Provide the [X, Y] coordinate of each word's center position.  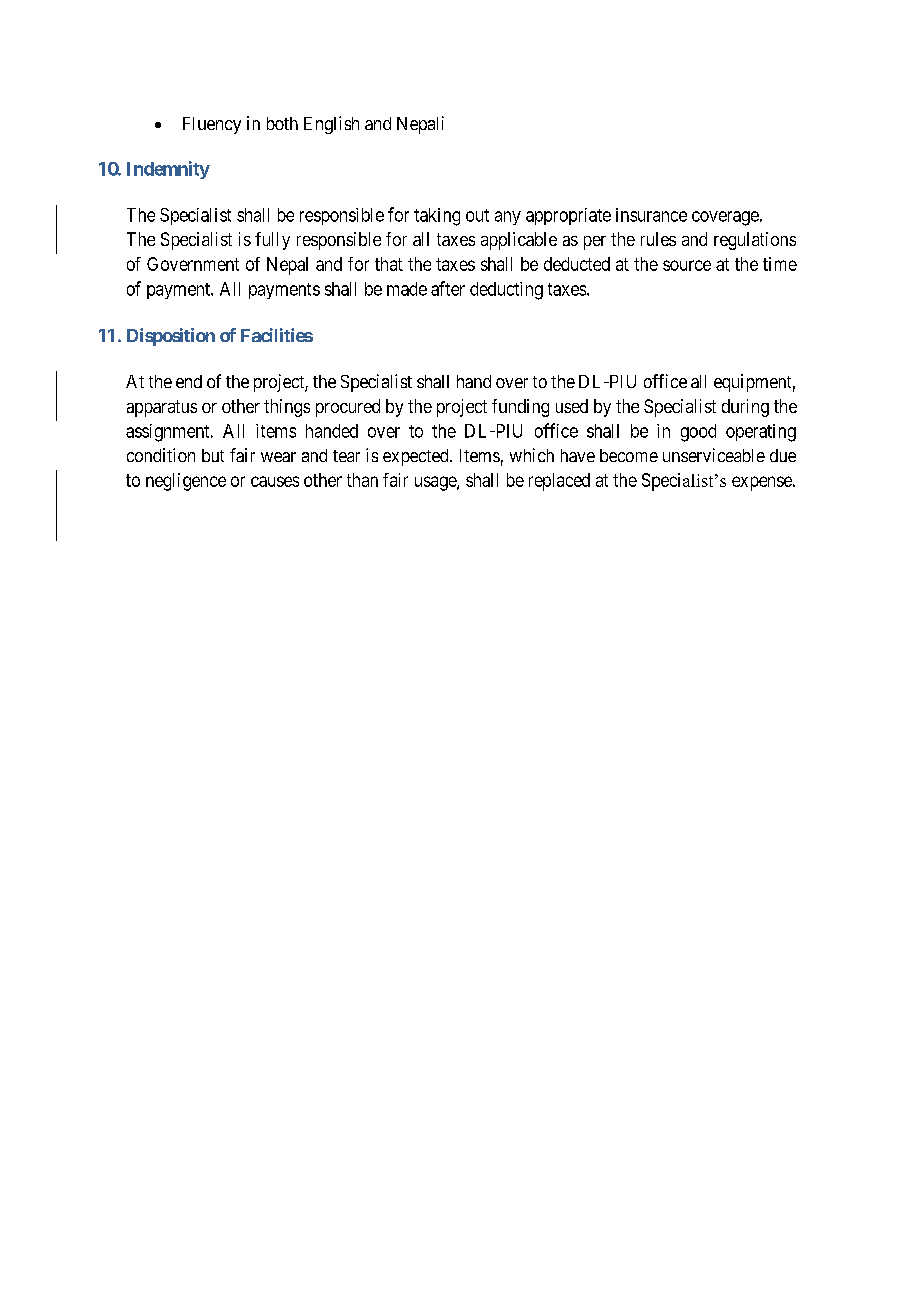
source [687, 265]
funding [520, 408]
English [331, 125]
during [745, 408]
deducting [506, 291]
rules [658, 239]
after [448, 288]
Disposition [171, 337]
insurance [651, 215]
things [287, 408]
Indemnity [168, 170]
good [698, 433]
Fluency [212, 125]
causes [275, 481]
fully [272, 241]
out [477, 215]
